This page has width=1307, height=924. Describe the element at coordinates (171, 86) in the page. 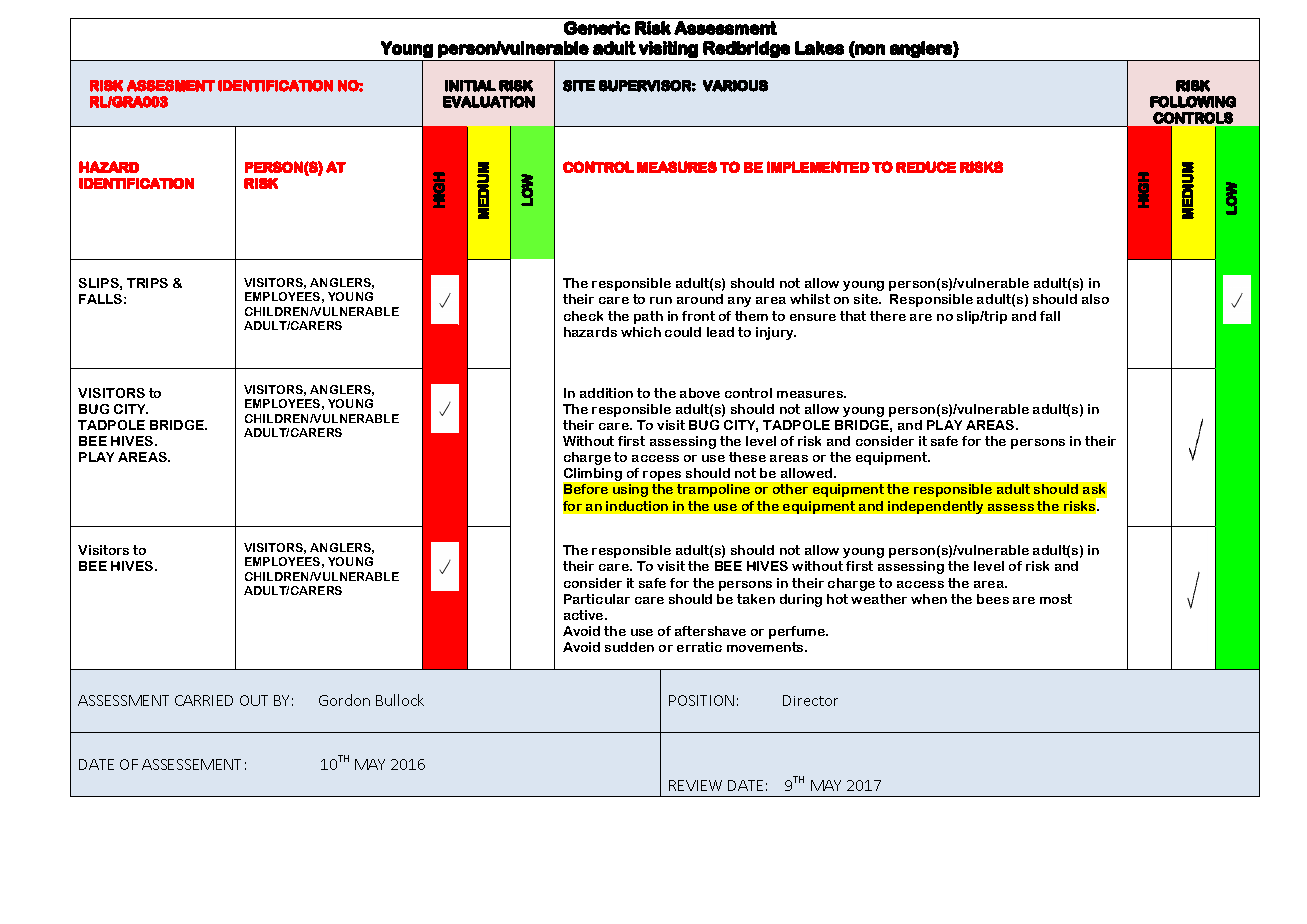

I see `ASSESMENT` at that location.
